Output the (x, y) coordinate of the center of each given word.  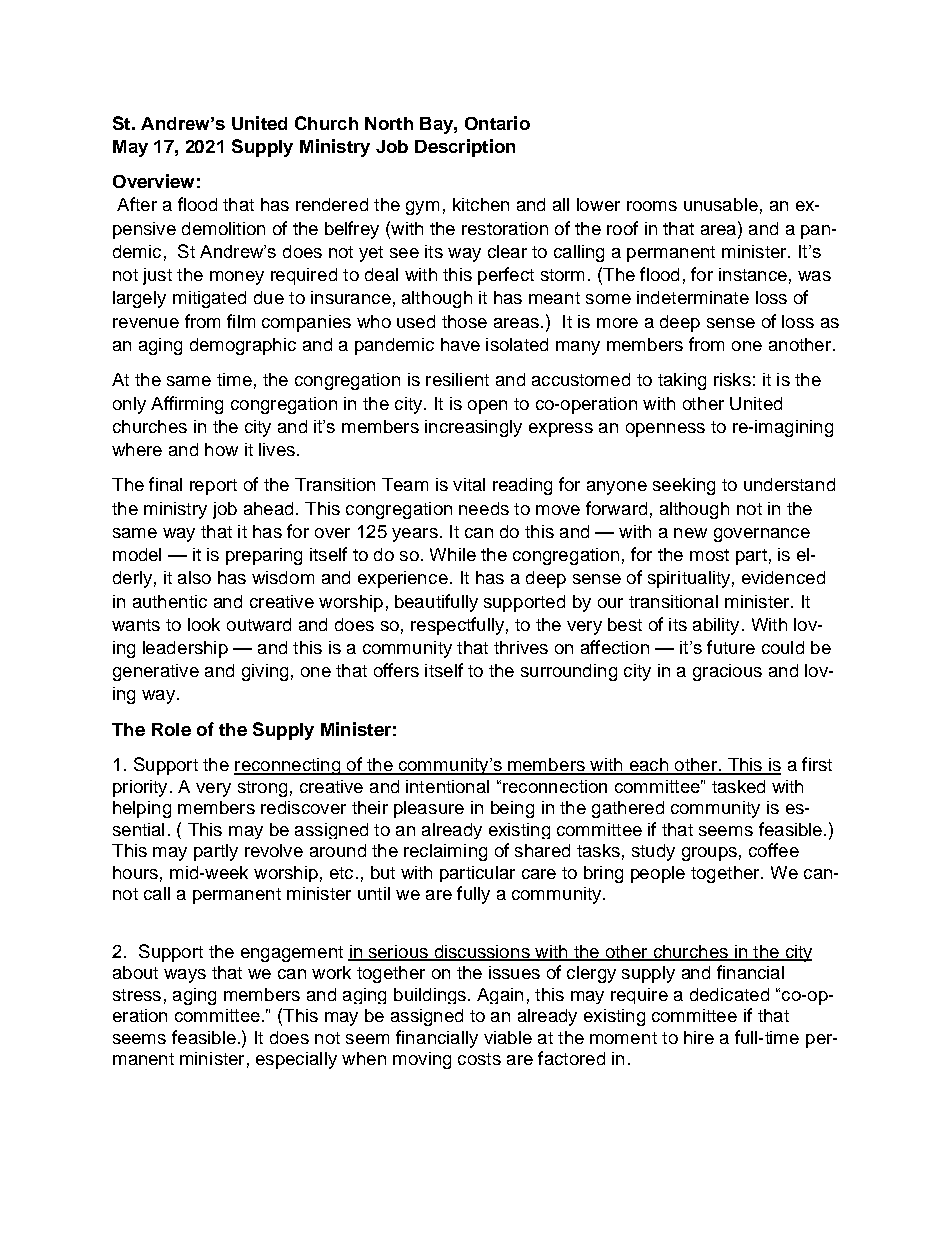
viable (508, 1037)
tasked (738, 786)
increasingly (473, 428)
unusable (721, 204)
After (137, 204)
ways (185, 976)
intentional (447, 786)
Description (465, 148)
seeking (684, 486)
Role (171, 729)
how (221, 449)
